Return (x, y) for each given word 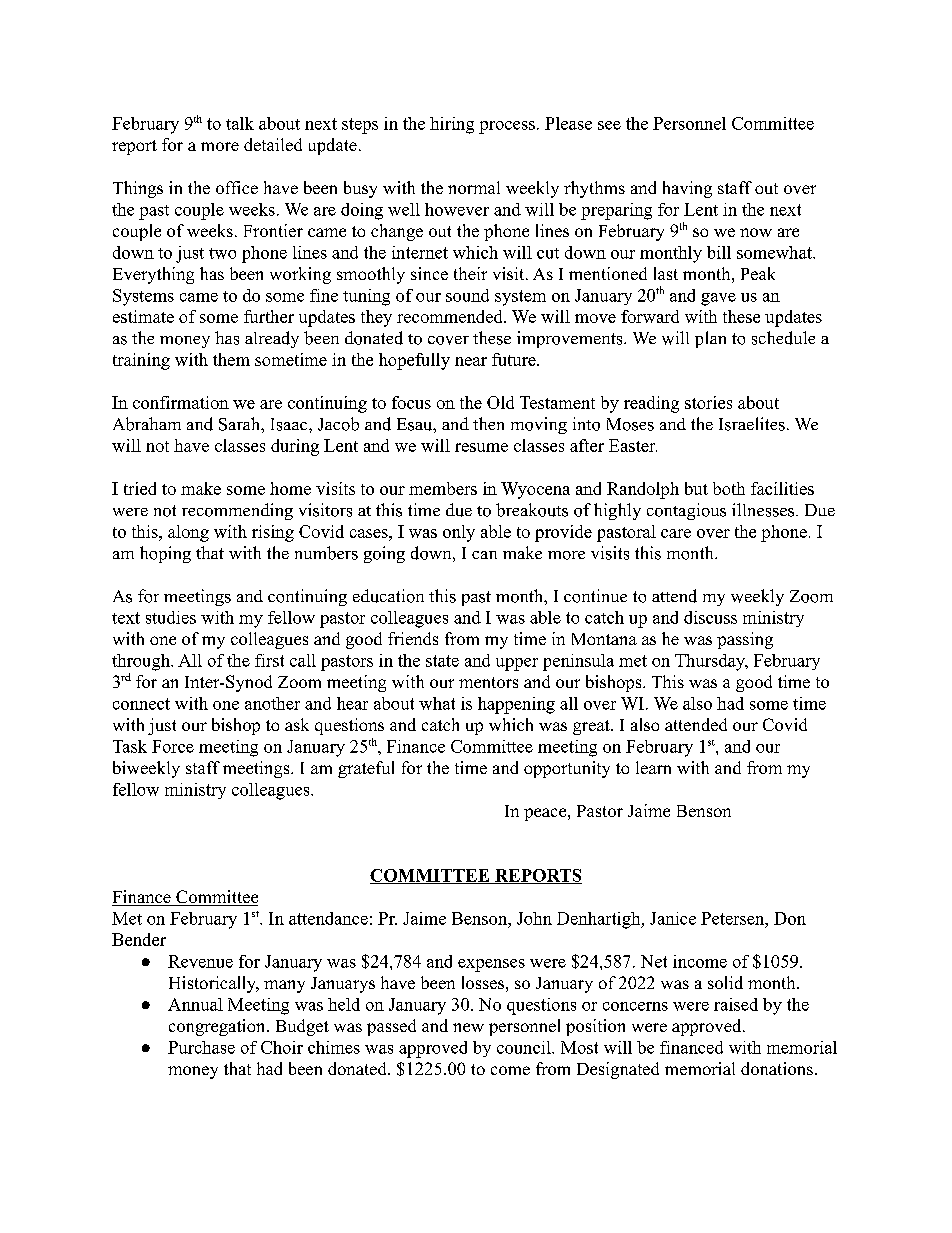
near (471, 361)
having (687, 189)
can (484, 555)
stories (708, 402)
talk (240, 123)
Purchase (201, 1047)
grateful (366, 769)
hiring (452, 125)
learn (653, 767)
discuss (710, 617)
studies (171, 617)
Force (173, 746)
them (231, 359)
